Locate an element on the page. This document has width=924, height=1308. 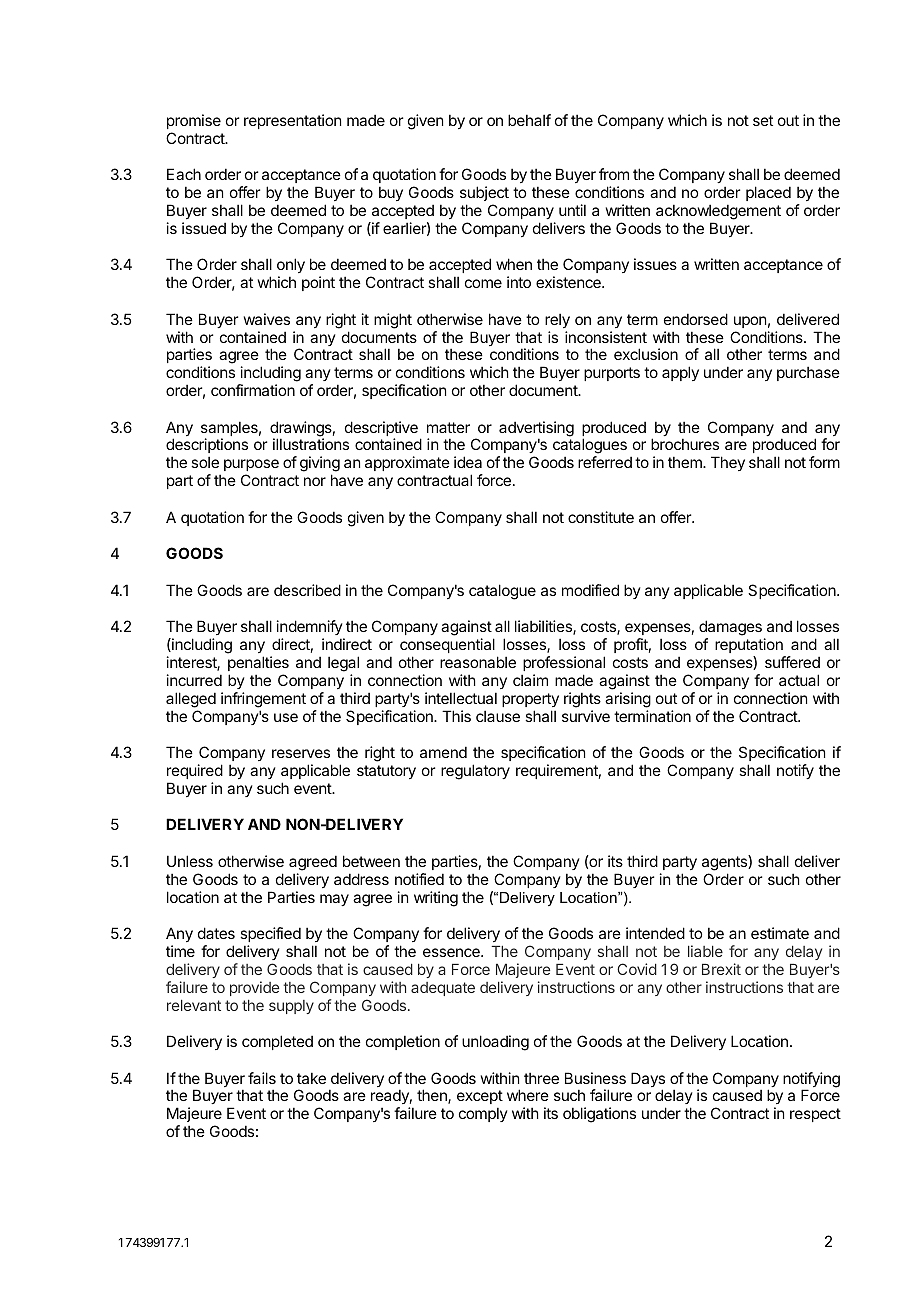
Unless is located at coordinates (190, 861).
